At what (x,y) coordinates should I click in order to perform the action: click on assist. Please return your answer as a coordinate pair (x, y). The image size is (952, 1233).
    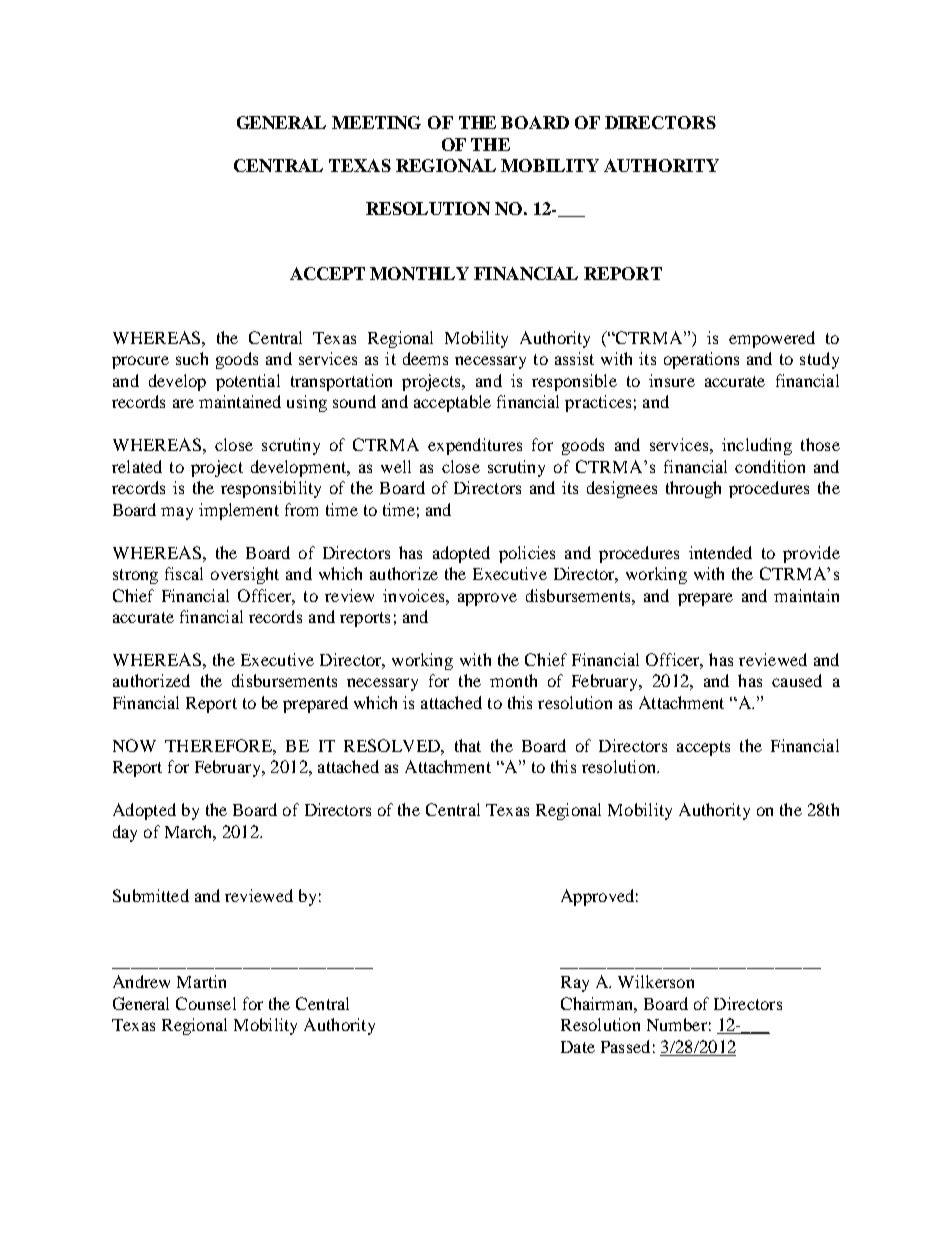
    Looking at the image, I should click on (574, 358).
